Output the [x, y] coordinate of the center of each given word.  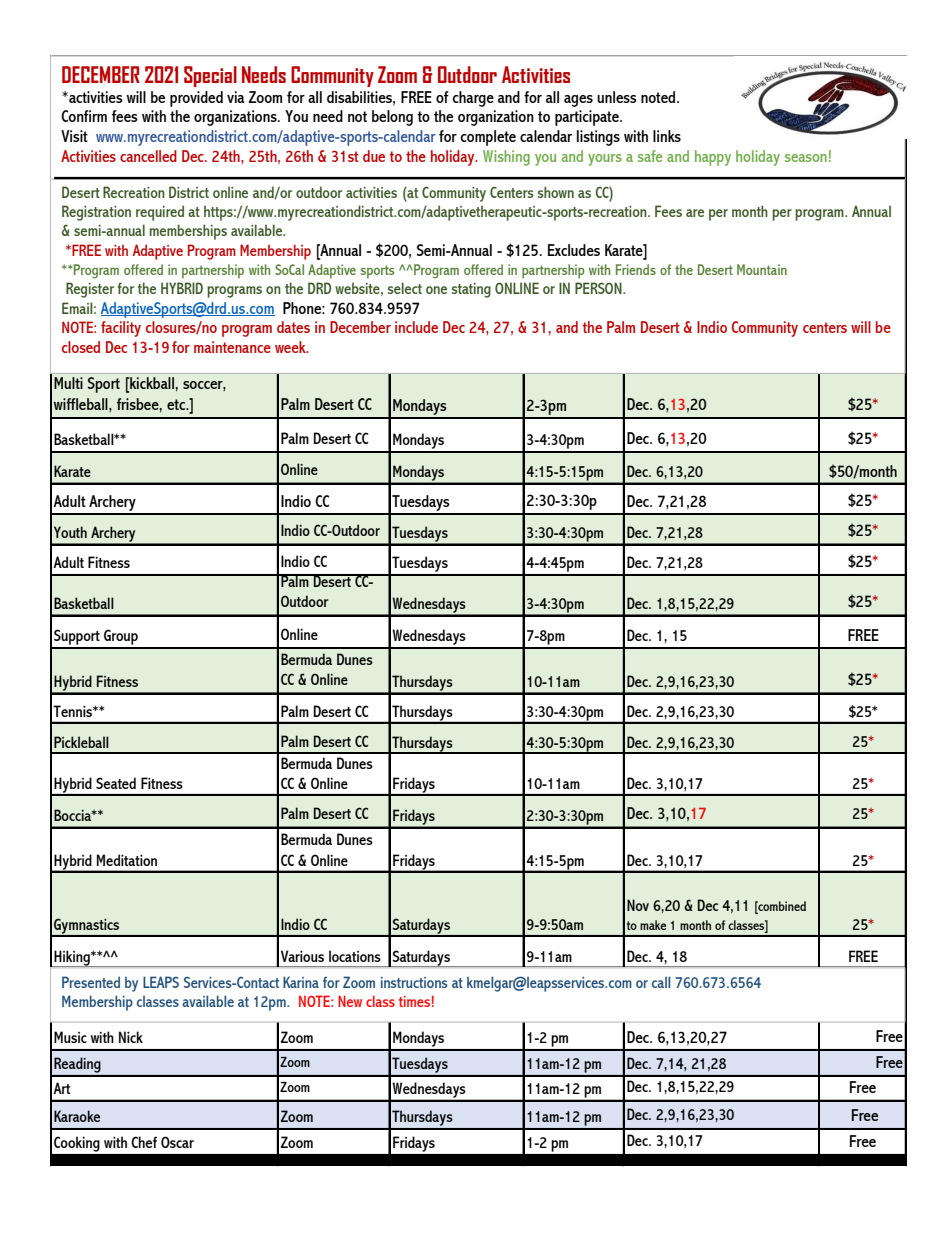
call [661, 982]
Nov [638, 905]
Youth [70, 532]
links [667, 136]
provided [196, 99]
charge [473, 99]
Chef [144, 1142]
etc [177, 404]
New [350, 1001]
